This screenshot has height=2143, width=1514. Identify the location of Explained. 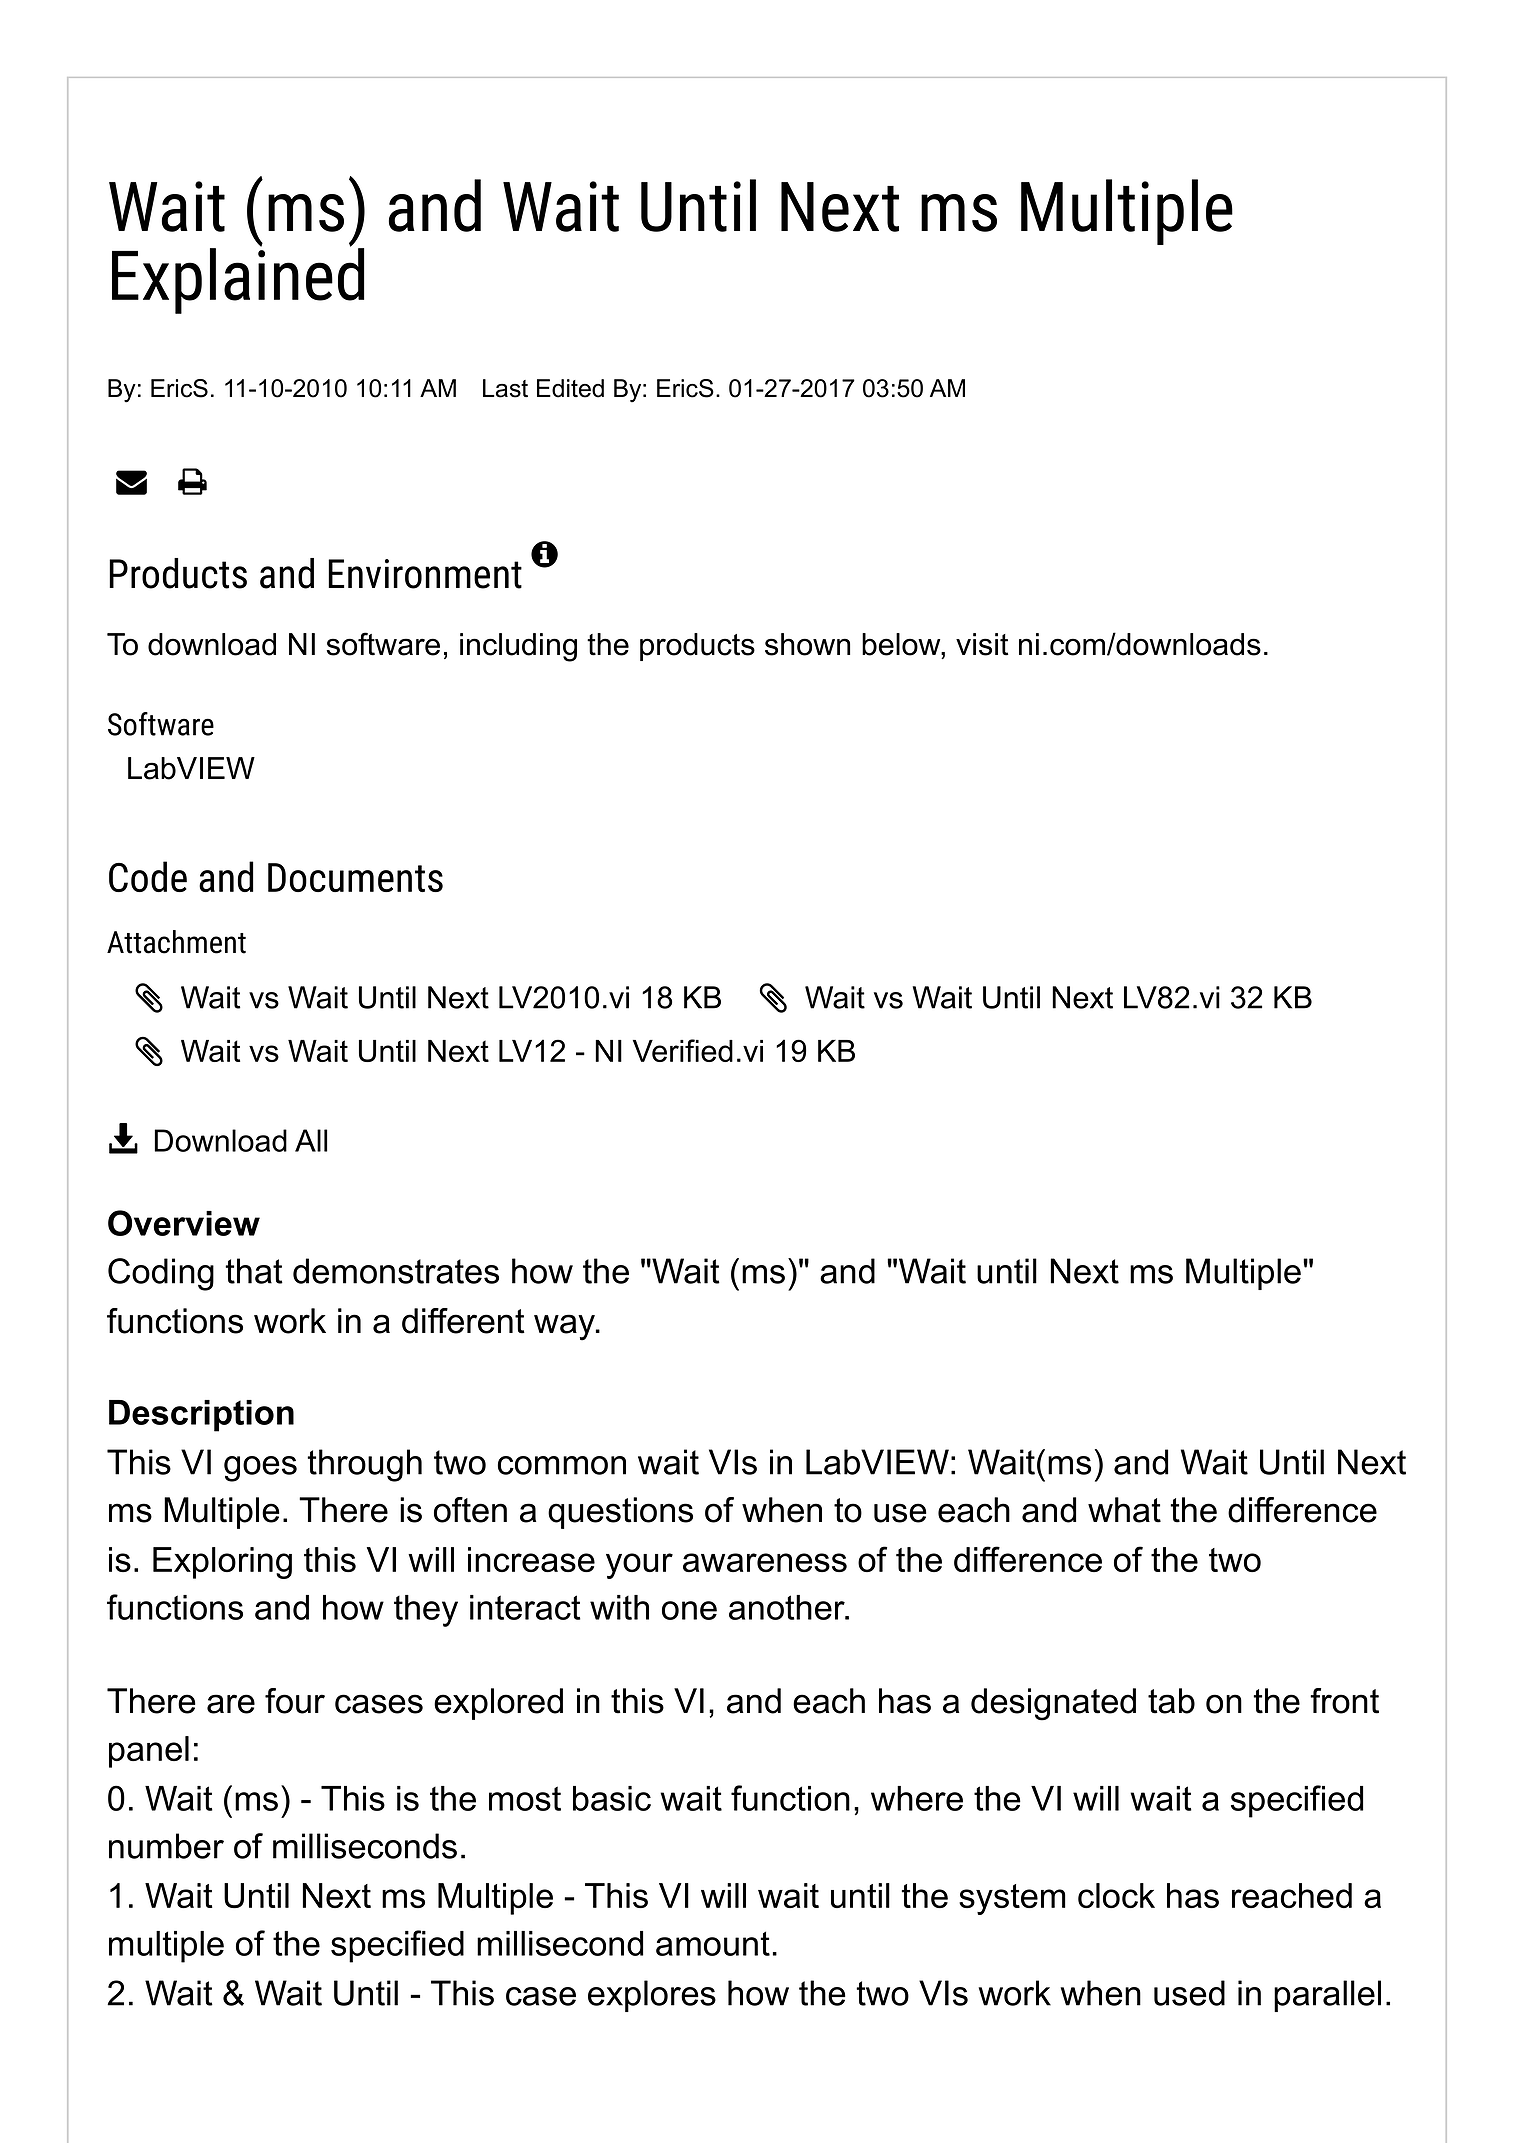
(238, 279).
